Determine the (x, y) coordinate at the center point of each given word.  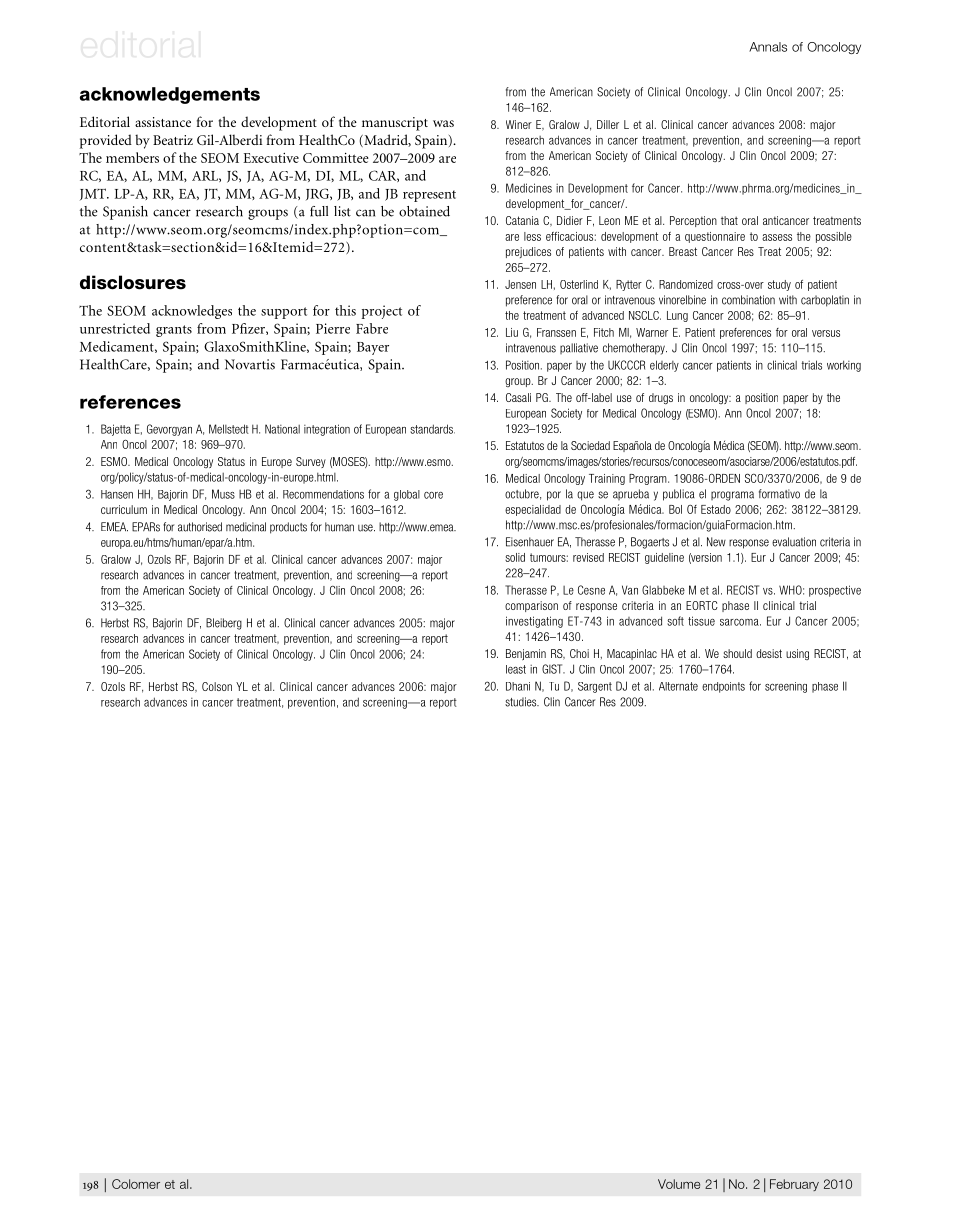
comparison (531, 606)
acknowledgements (170, 95)
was (443, 123)
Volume (679, 1184)
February (794, 1185)
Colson (217, 686)
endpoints (723, 687)
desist (769, 653)
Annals (768, 47)
